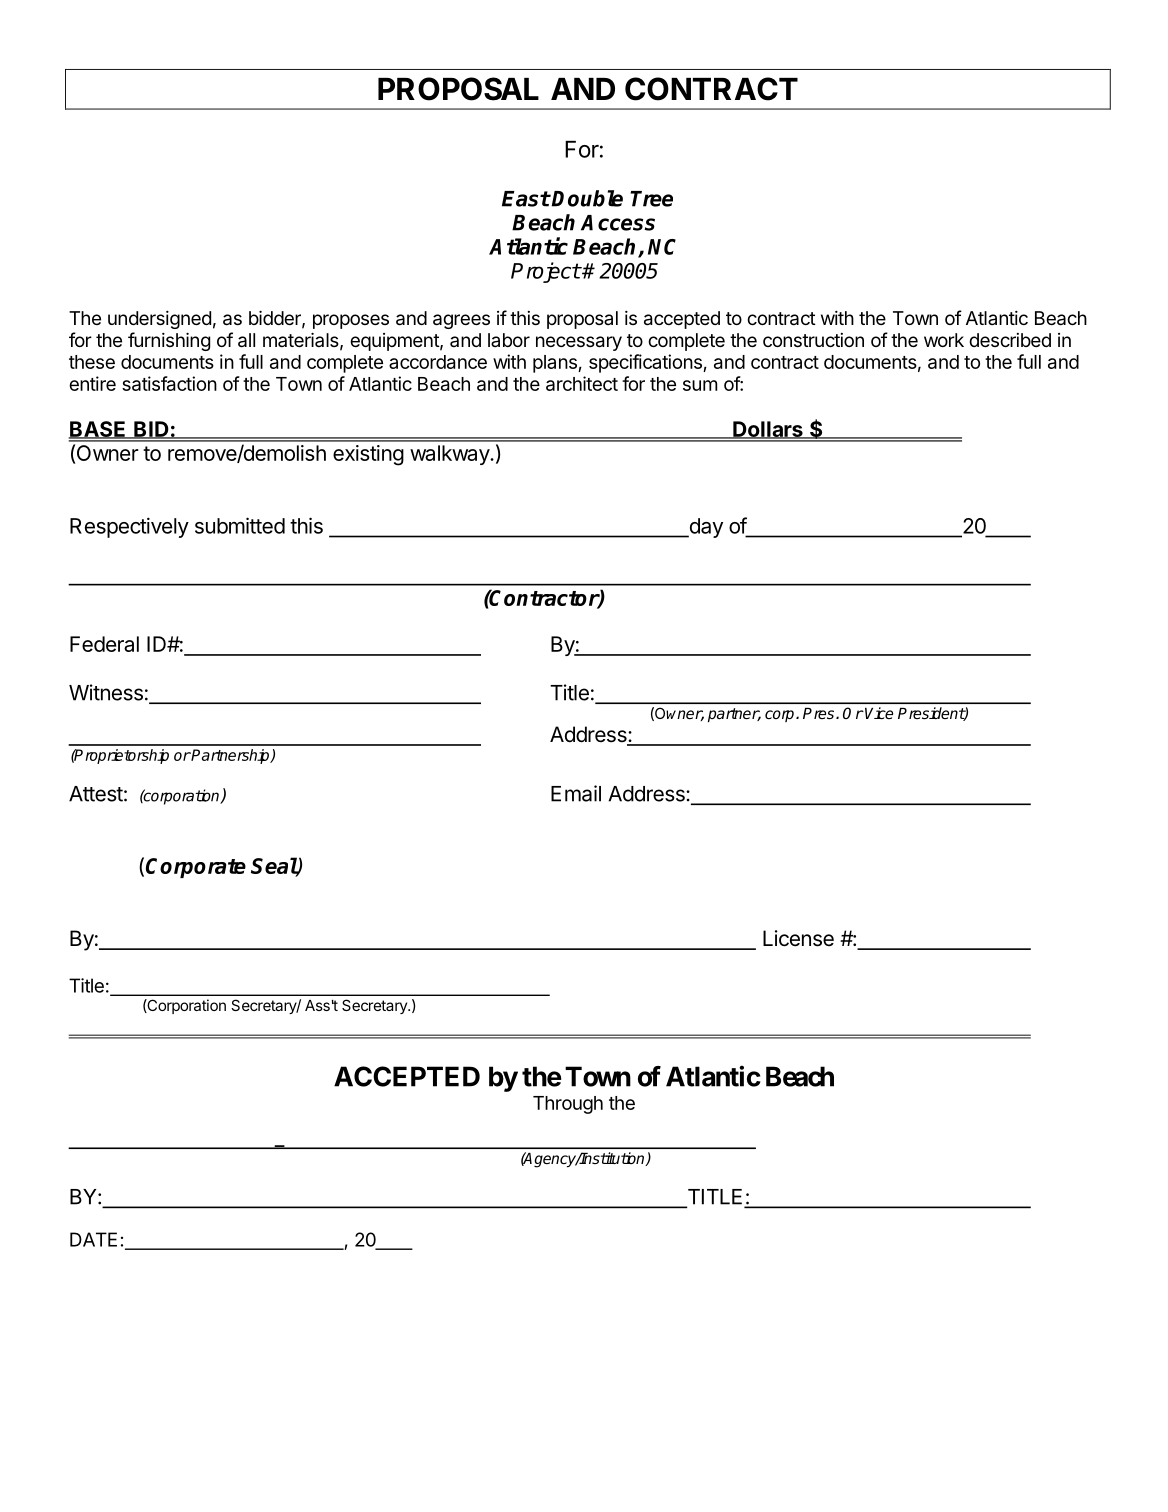 The height and width of the screenshot is (1512, 1168). I want to click on Email, so click(576, 793).
